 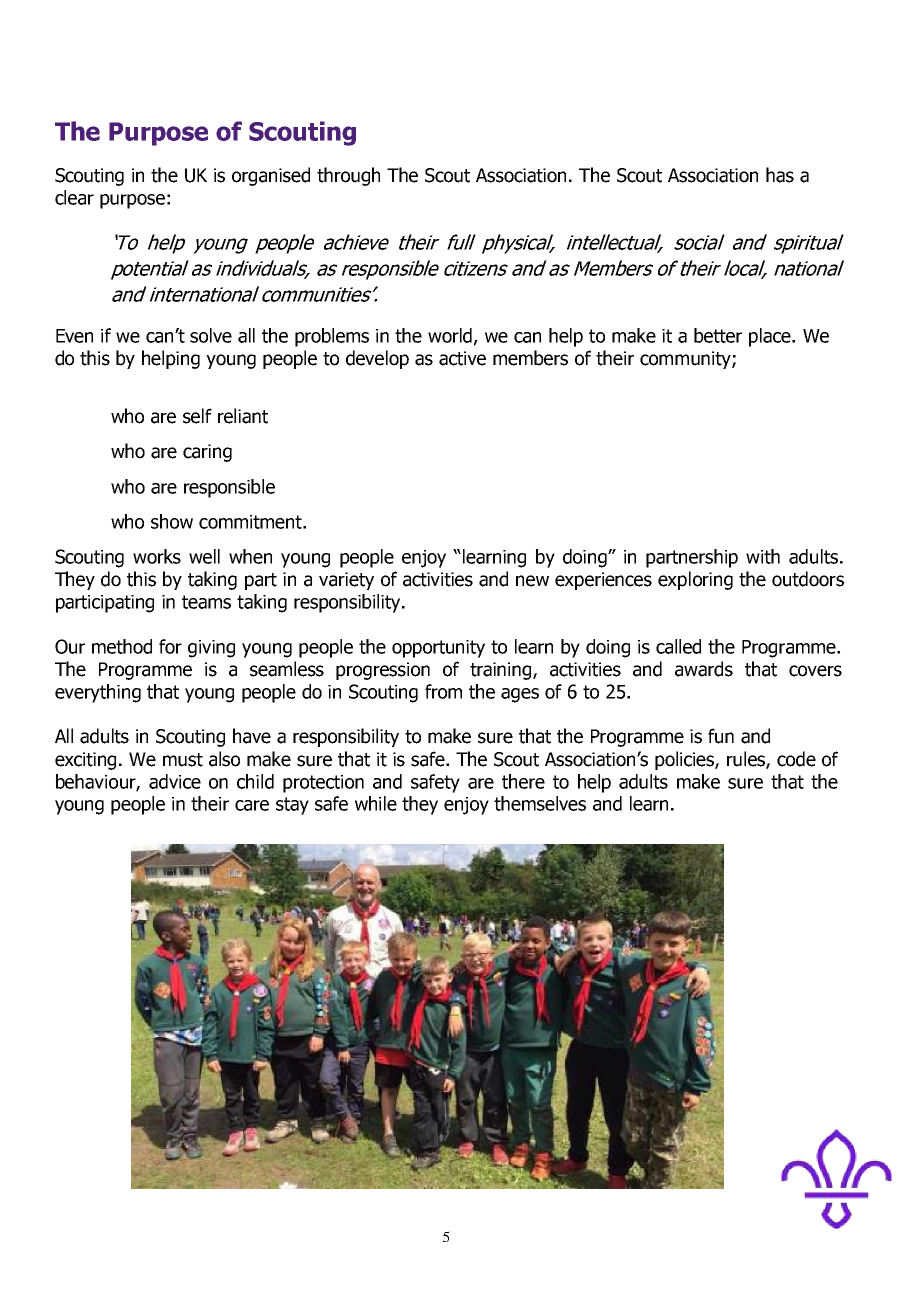 What do you see at coordinates (175, 781) in the document?
I see `advice` at bounding box center [175, 781].
